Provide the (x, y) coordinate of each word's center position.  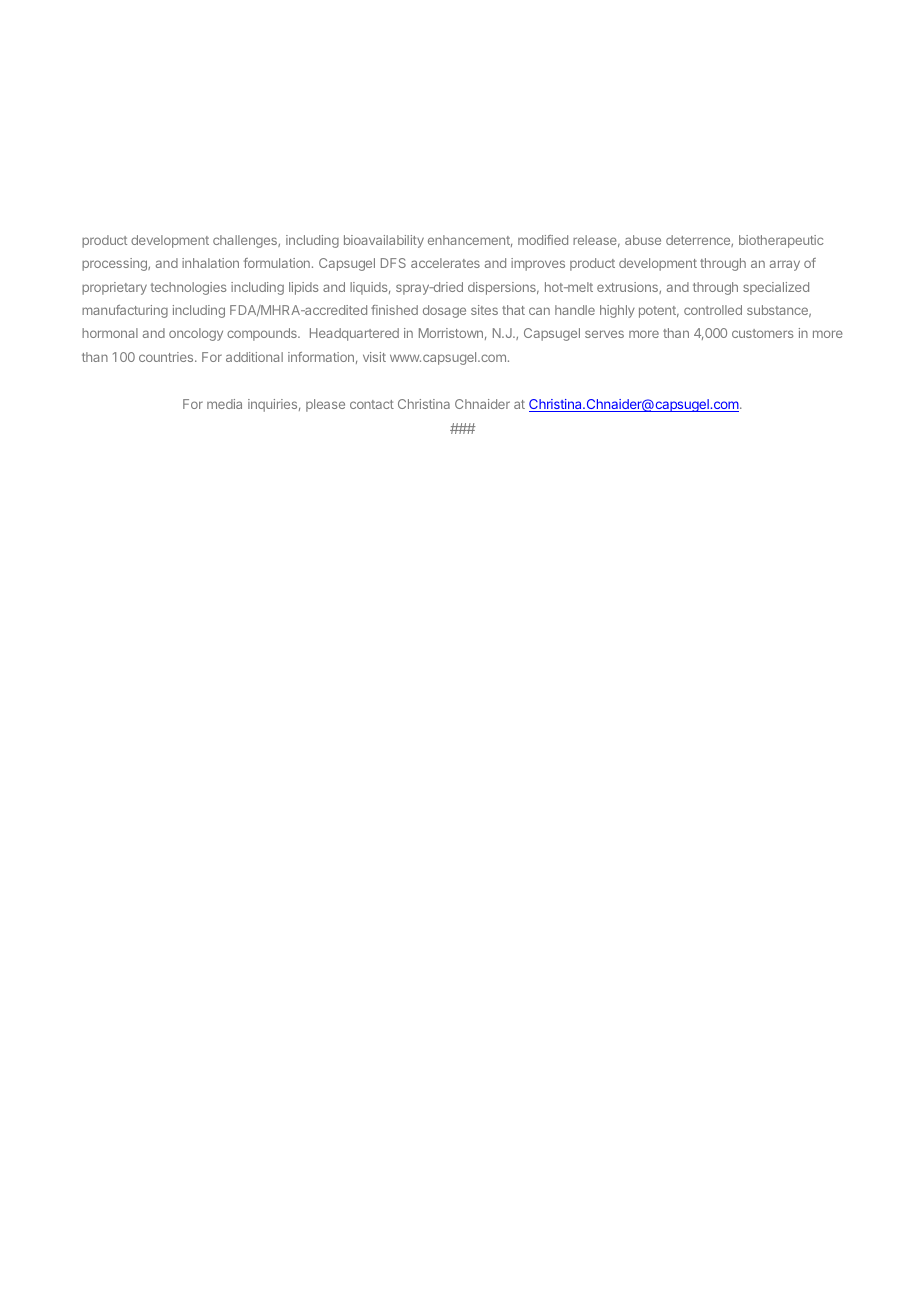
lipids (303, 288)
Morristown (451, 333)
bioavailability (384, 241)
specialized (776, 288)
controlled (713, 310)
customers (762, 333)
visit (374, 357)
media (224, 404)
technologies (188, 288)
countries (167, 357)
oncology (196, 334)
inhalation (210, 263)
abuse (643, 240)
